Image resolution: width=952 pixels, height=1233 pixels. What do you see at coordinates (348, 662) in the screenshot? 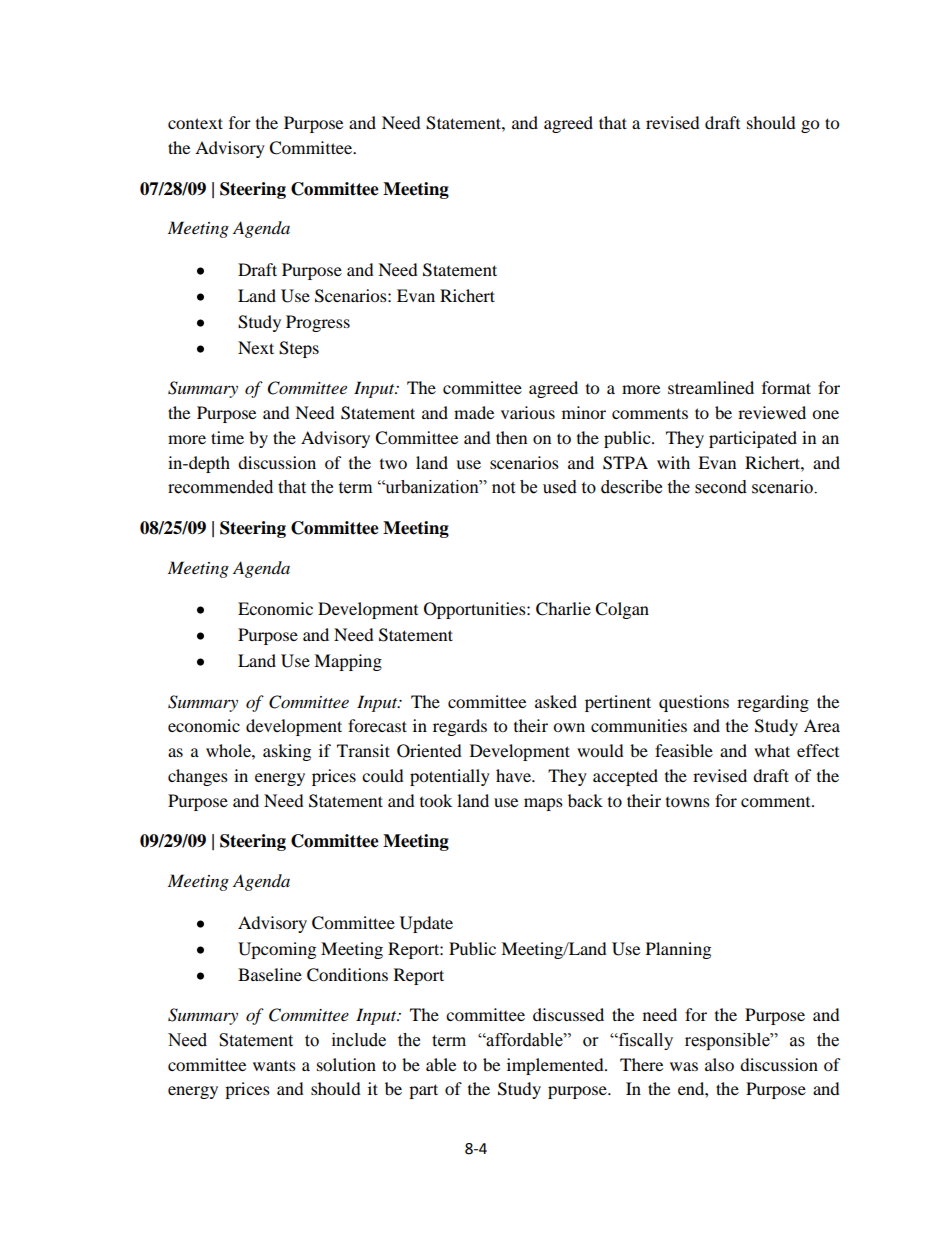
I see `Mapping` at bounding box center [348, 662].
